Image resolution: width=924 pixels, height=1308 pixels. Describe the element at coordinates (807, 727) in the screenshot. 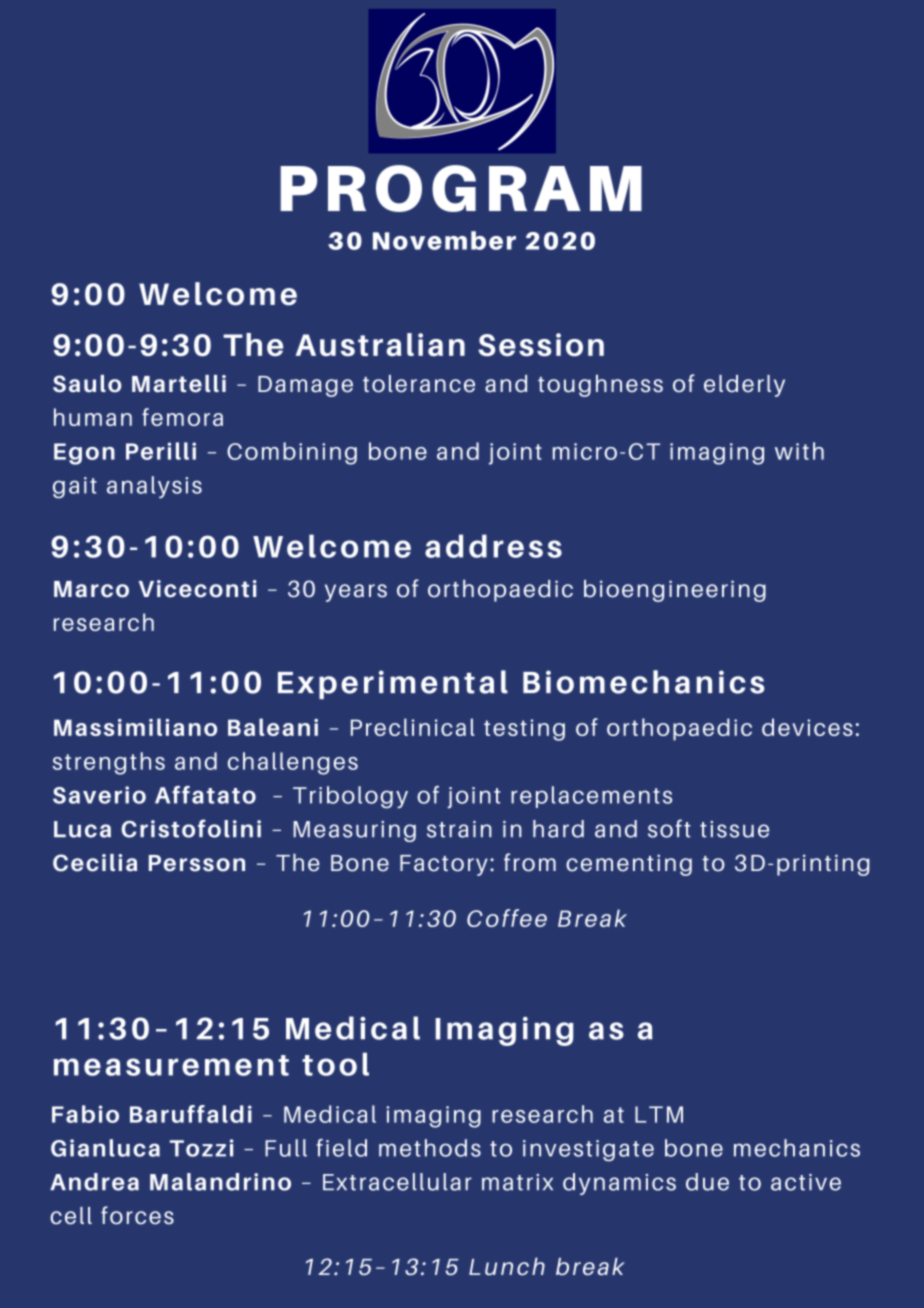

I see `devices` at that location.
